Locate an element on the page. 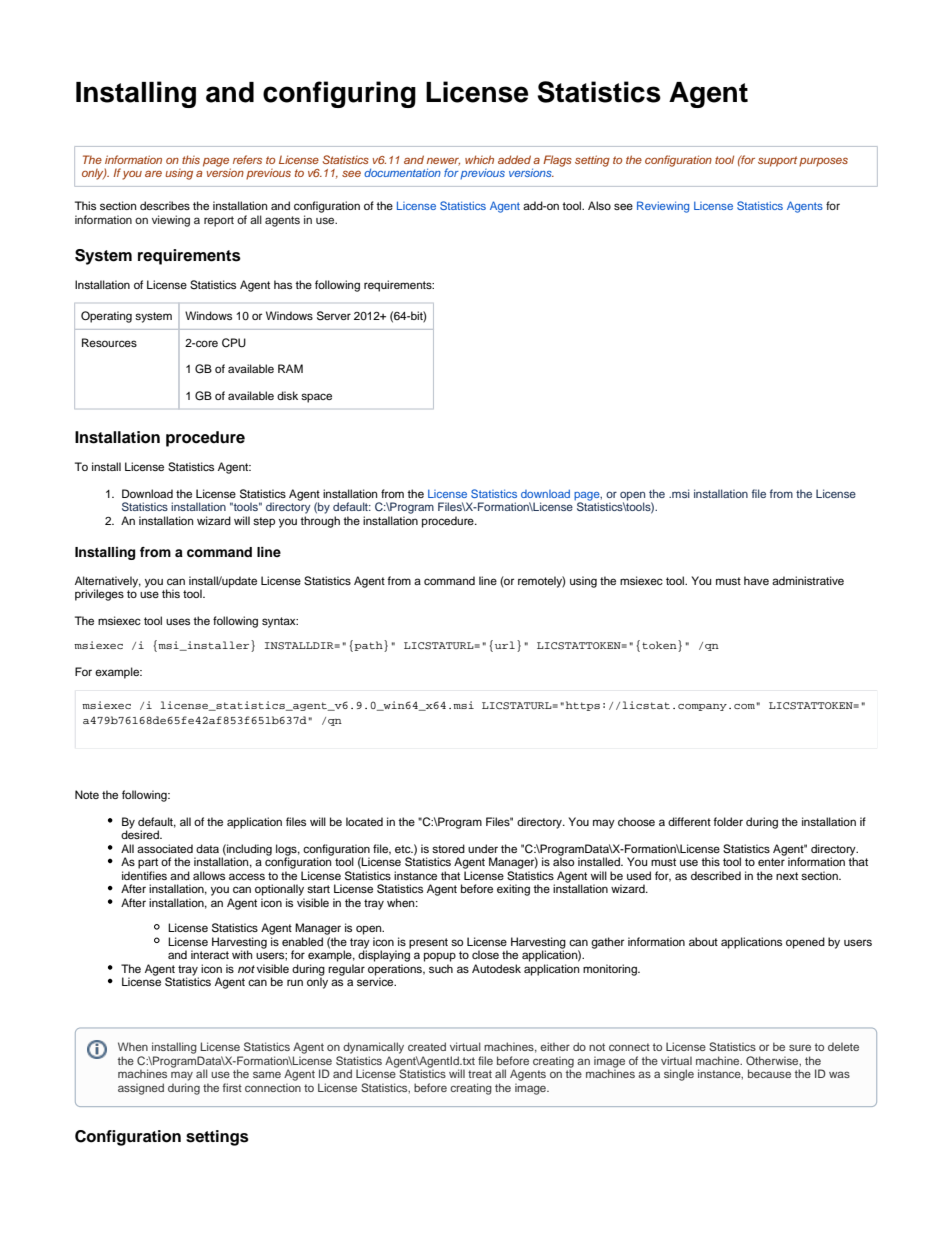 Image resolution: width=952 pixels, height=1233 pixels. uses is located at coordinates (178, 621).
